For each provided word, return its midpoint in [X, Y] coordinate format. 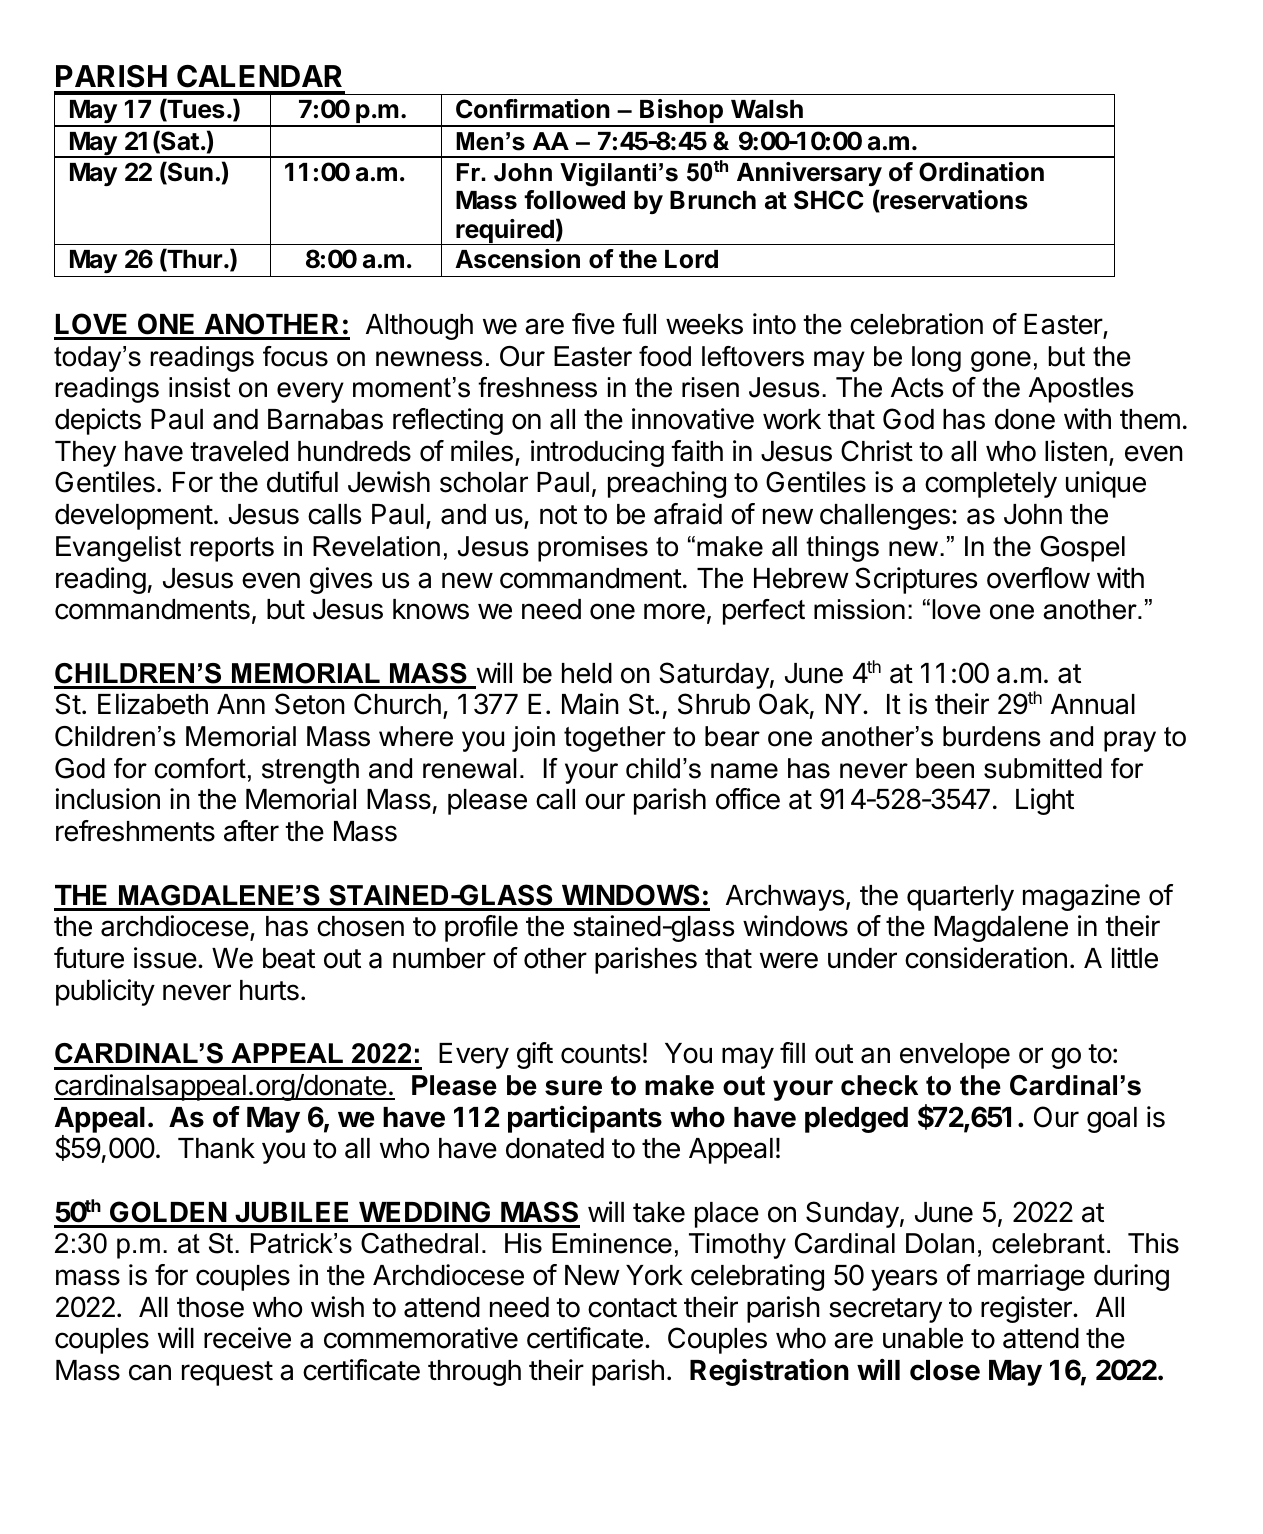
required [505, 232]
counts [601, 1054]
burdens [992, 736]
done [1025, 419]
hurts [269, 990]
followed [574, 200]
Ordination [981, 172]
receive [247, 1338]
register [1027, 1309]
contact [632, 1308]
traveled [239, 451]
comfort [200, 768]
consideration [986, 958]
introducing [597, 453]
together [615, 739]
